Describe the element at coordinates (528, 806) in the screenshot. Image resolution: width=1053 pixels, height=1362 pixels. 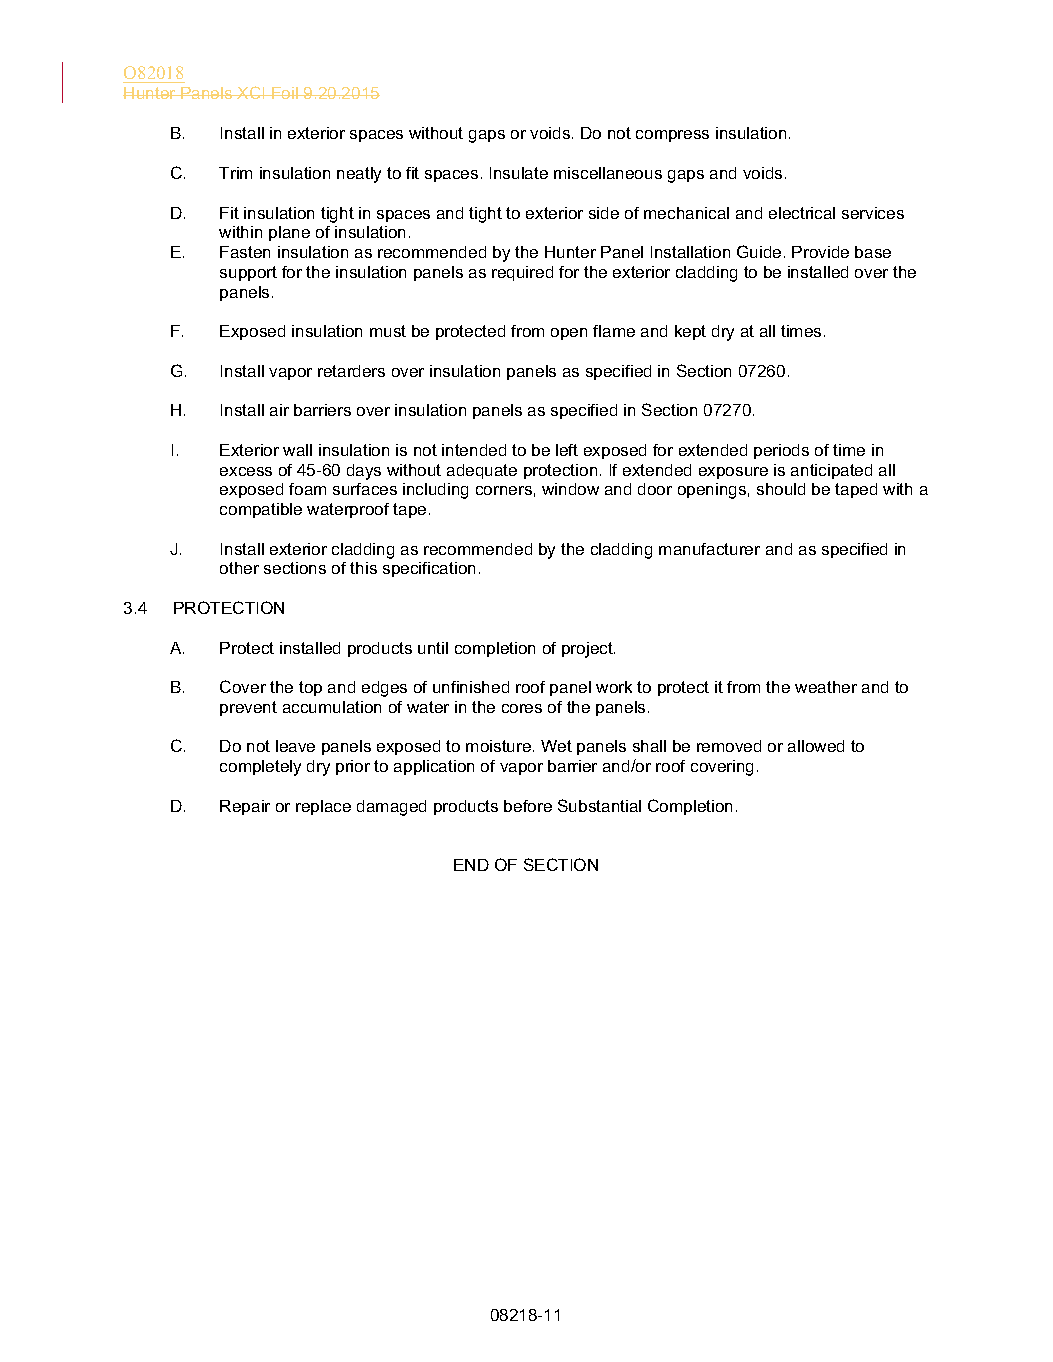
I see `before` at that location.
